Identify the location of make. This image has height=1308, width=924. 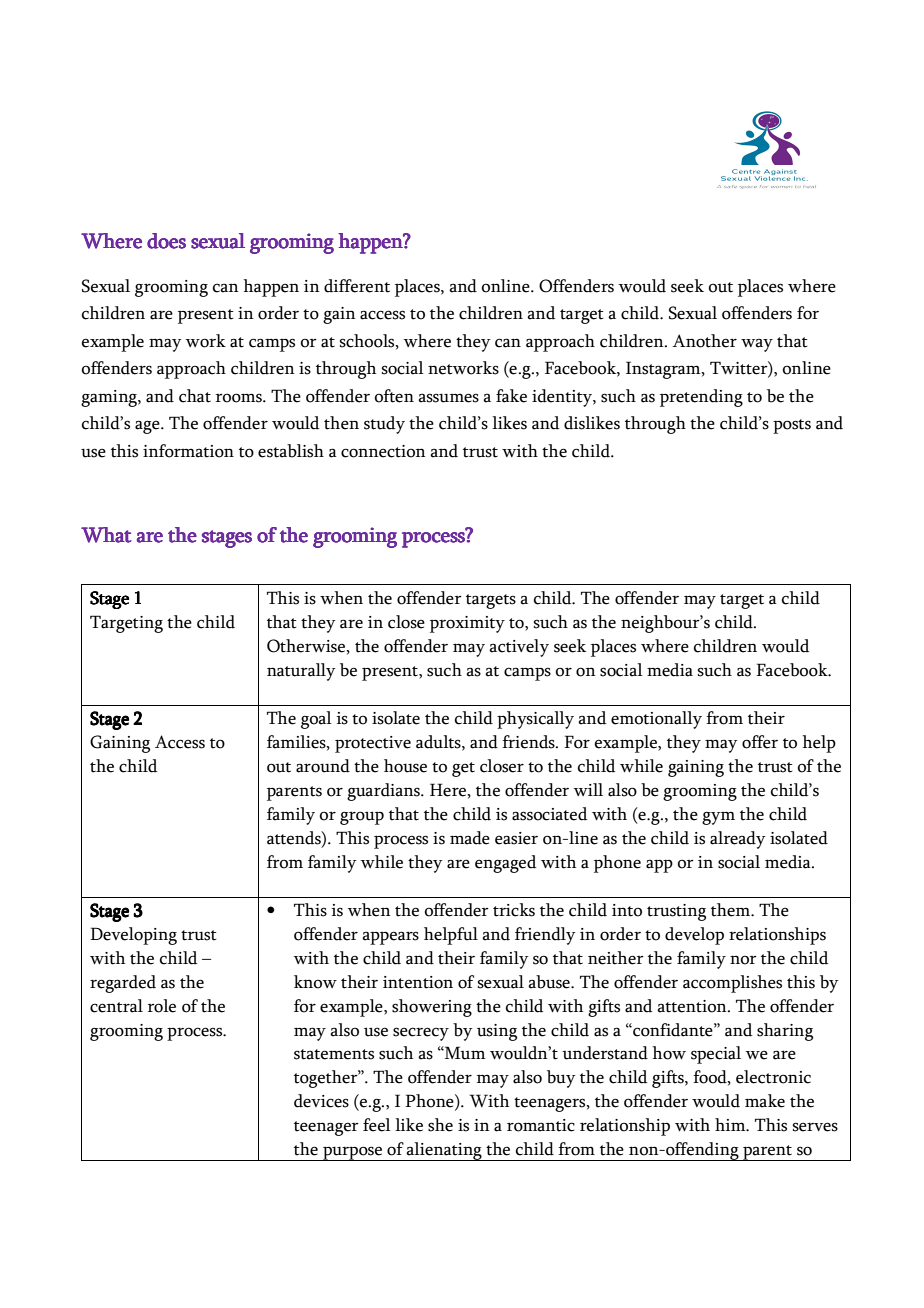
(765, 1101).
